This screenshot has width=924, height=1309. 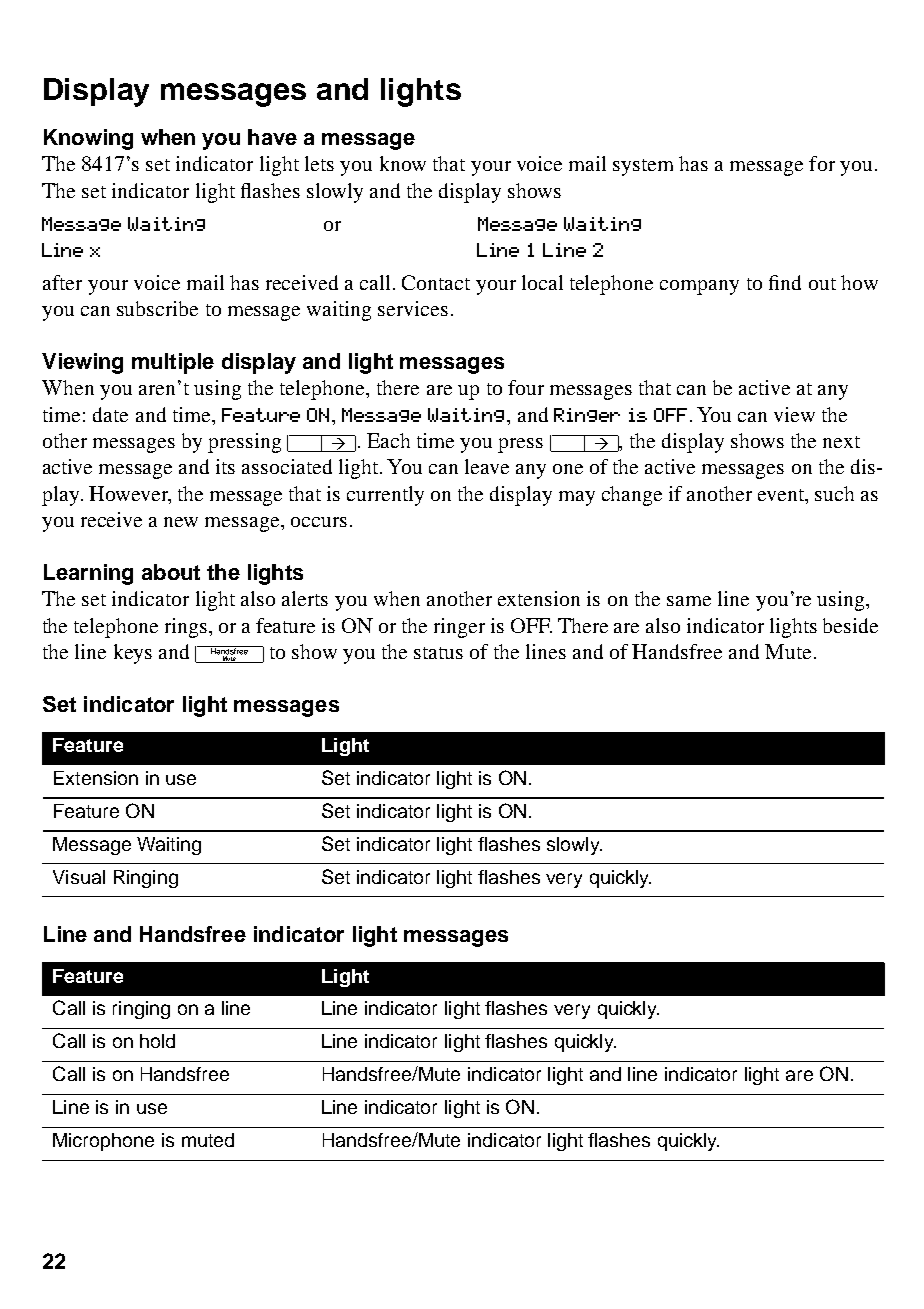 What do you see at coordinates (438, 653) in the screenshot?
I see `status` at bounding box center [438, 653].
